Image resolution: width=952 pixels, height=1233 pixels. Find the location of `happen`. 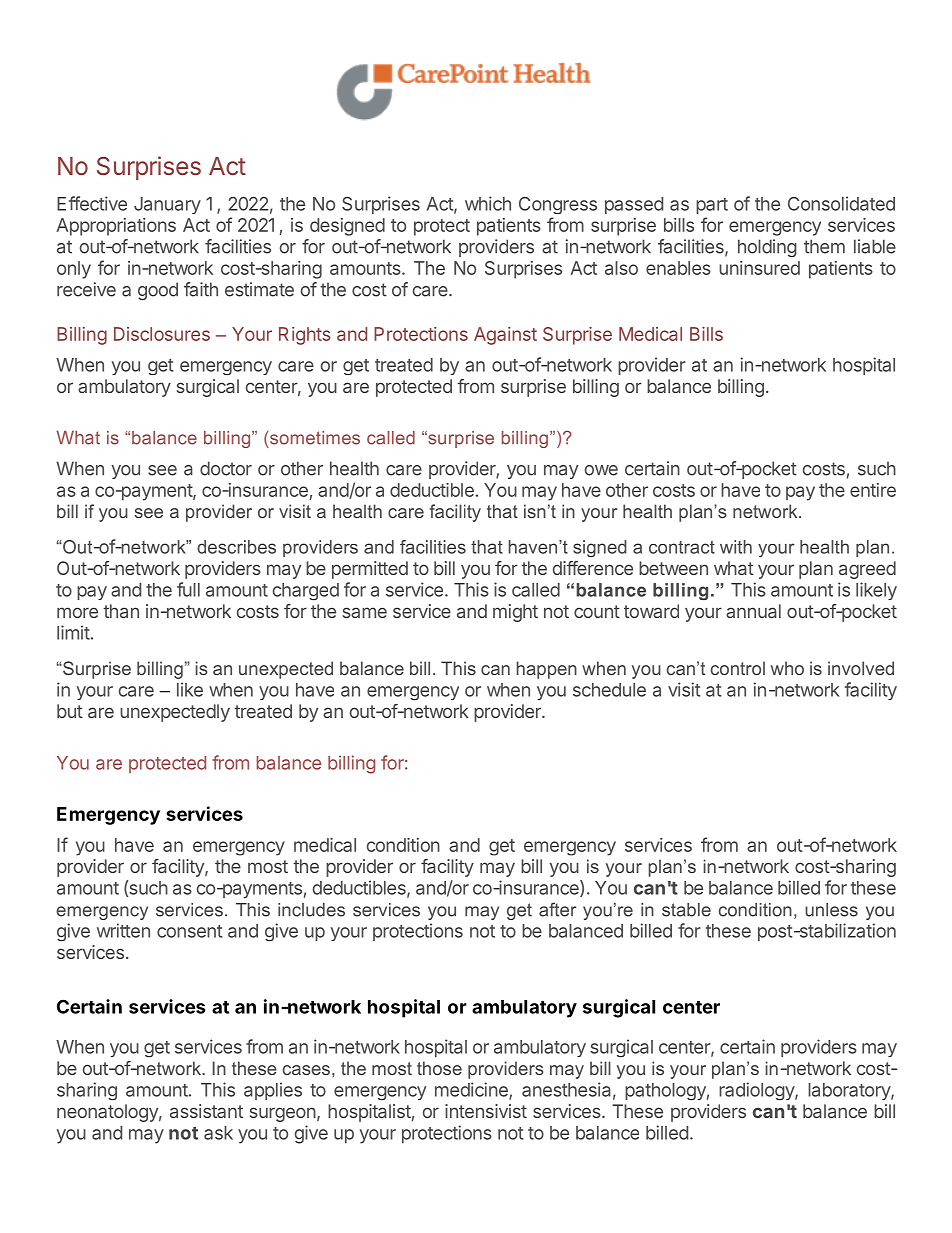

happen is located at coordinates (546, 670).
